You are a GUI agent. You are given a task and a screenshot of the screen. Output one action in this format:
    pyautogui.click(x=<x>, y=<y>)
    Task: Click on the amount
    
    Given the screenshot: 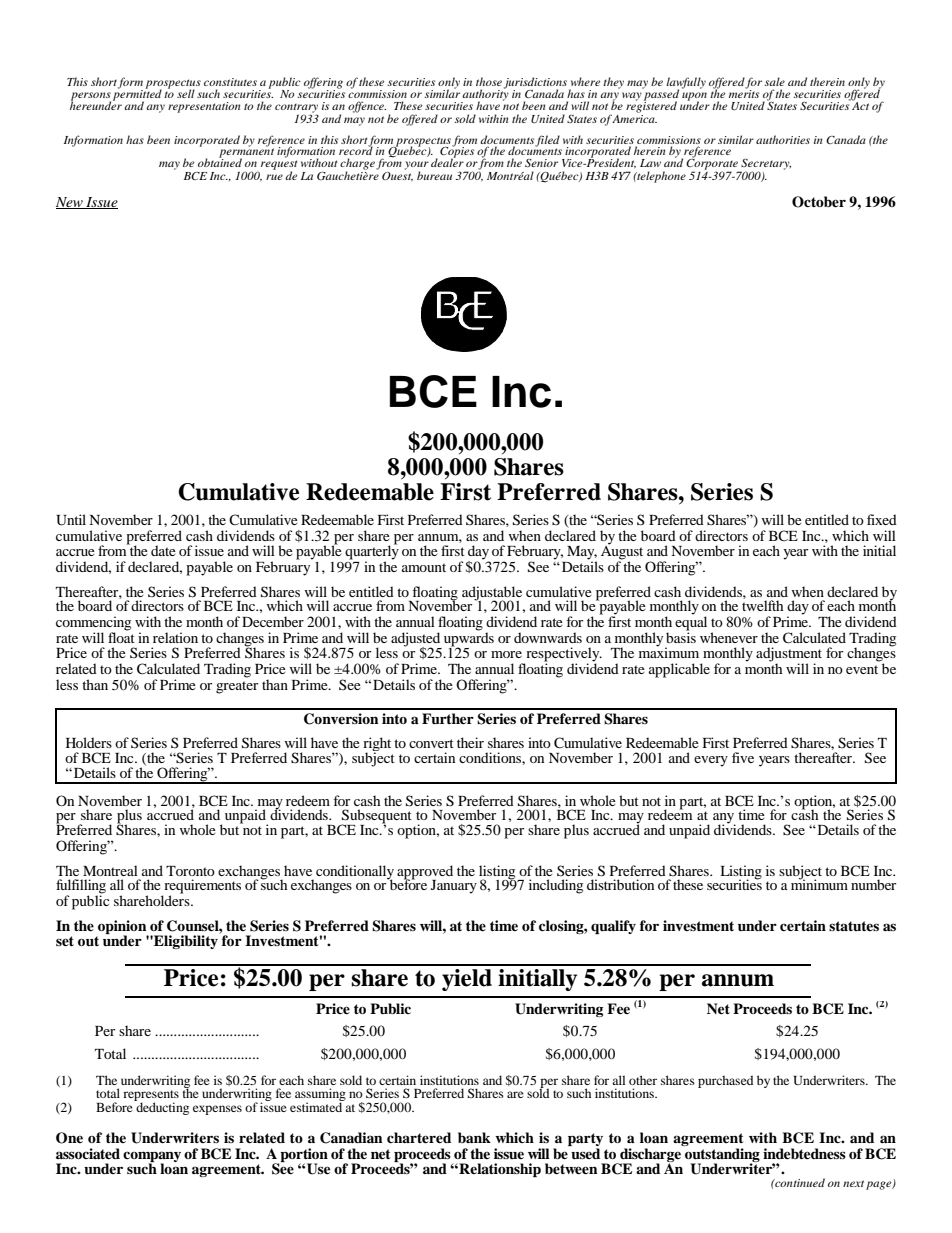 What is the action you would take?
    pyautogui.click(x=424, y=567)
